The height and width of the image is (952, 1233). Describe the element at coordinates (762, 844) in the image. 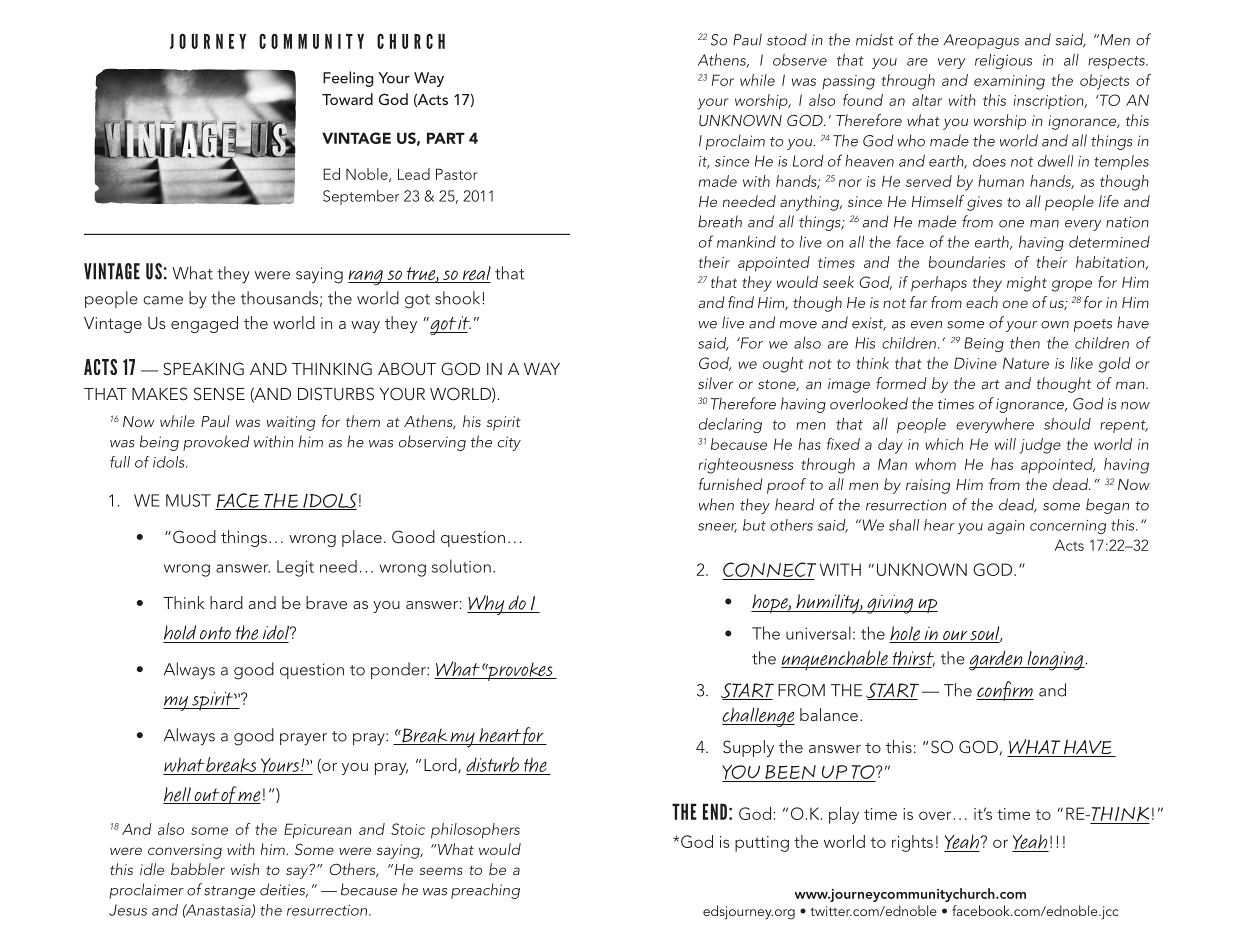

I see `putting` at that location.
